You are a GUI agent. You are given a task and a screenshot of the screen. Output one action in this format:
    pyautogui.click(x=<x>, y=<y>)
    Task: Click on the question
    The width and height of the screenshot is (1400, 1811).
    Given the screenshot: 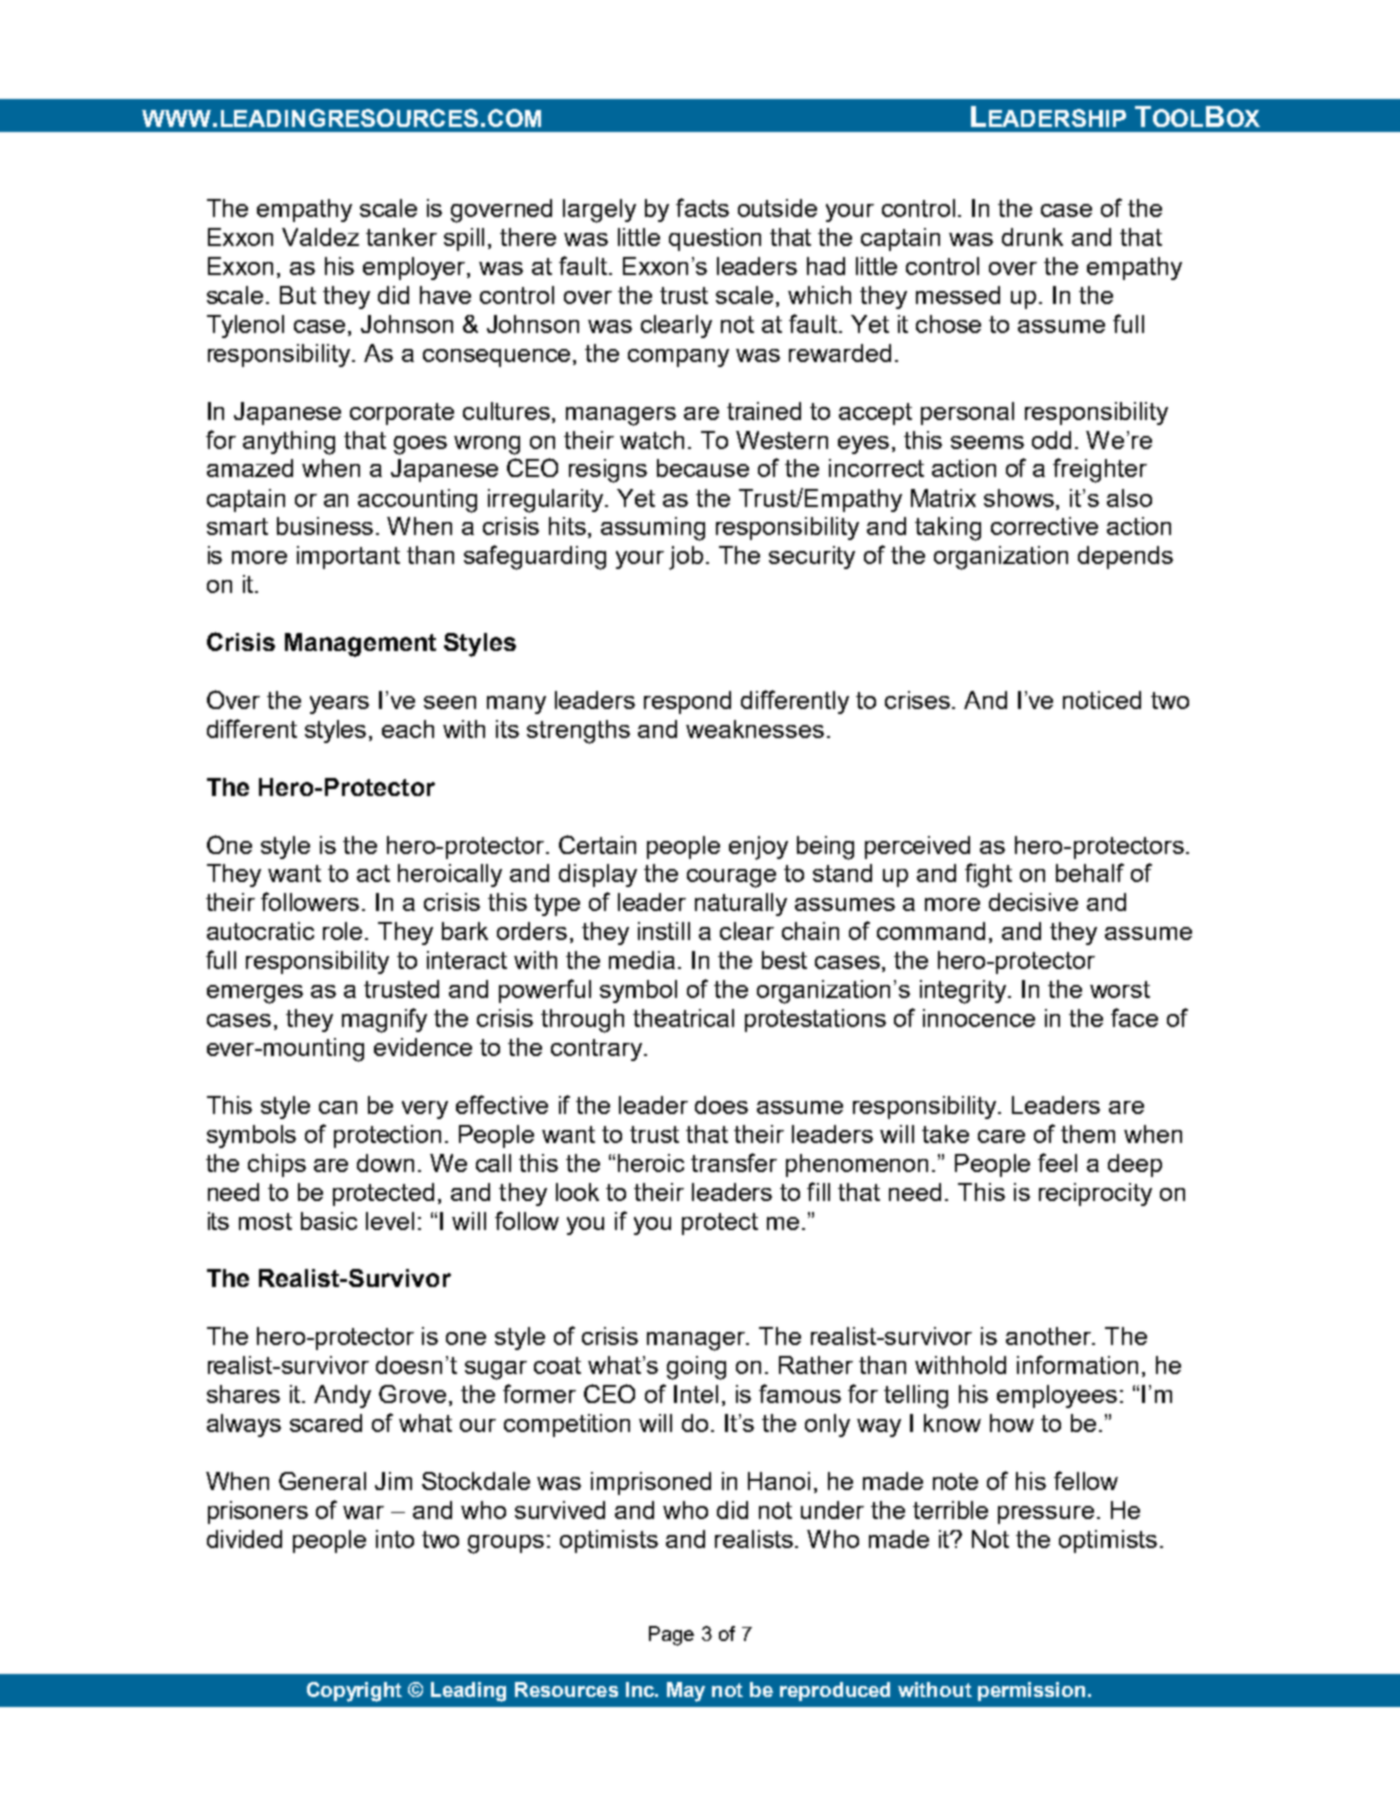 What is the action you would take?
    pyautogui.click(x=715, y=239)
